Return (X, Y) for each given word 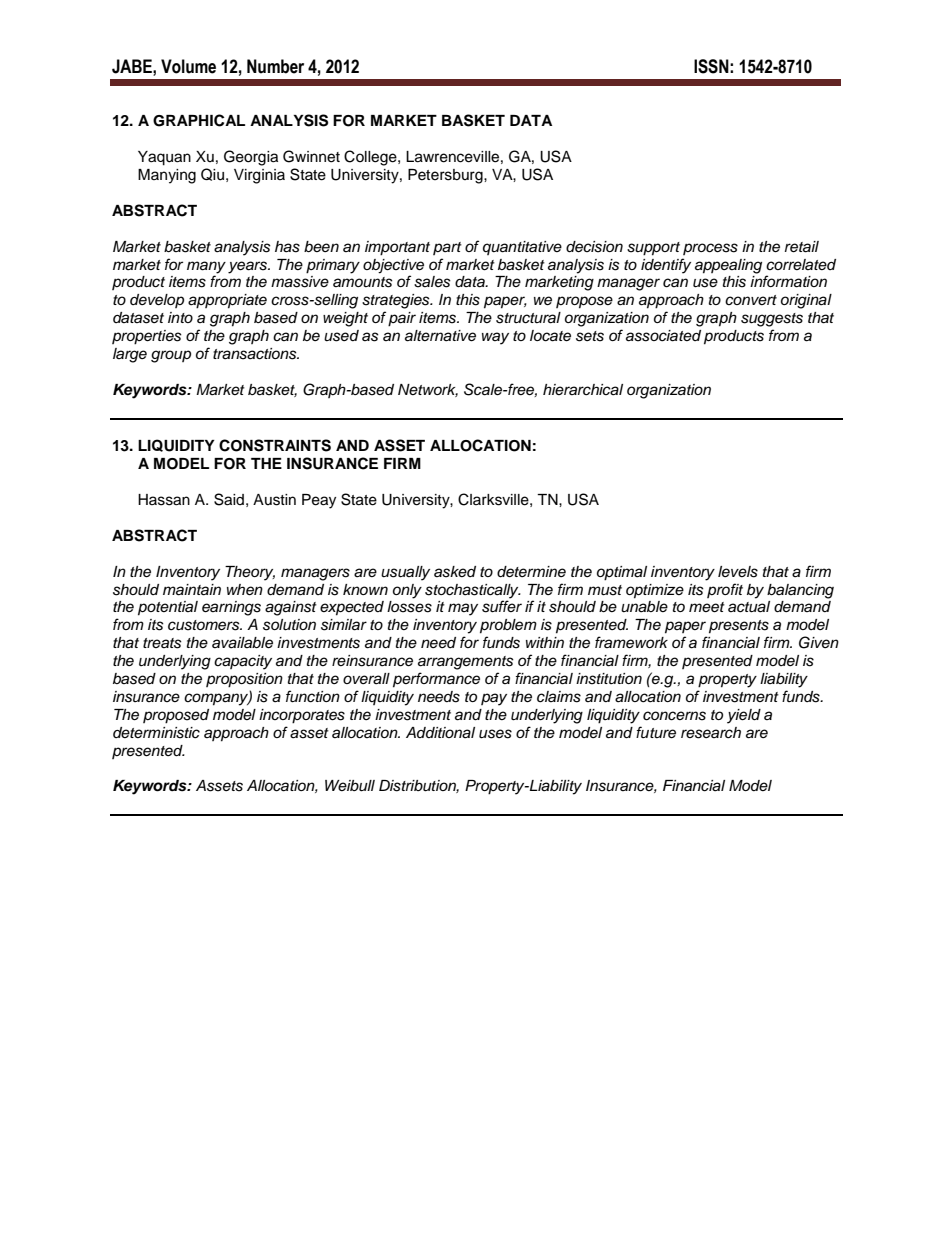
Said (229, 499)
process (710, 249)
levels (738, 572)
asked (455, 572)
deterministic (156, 733)
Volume (188, 66)
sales (432, 282)
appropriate (227, 301)
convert (751, 300)
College (371, 158)
